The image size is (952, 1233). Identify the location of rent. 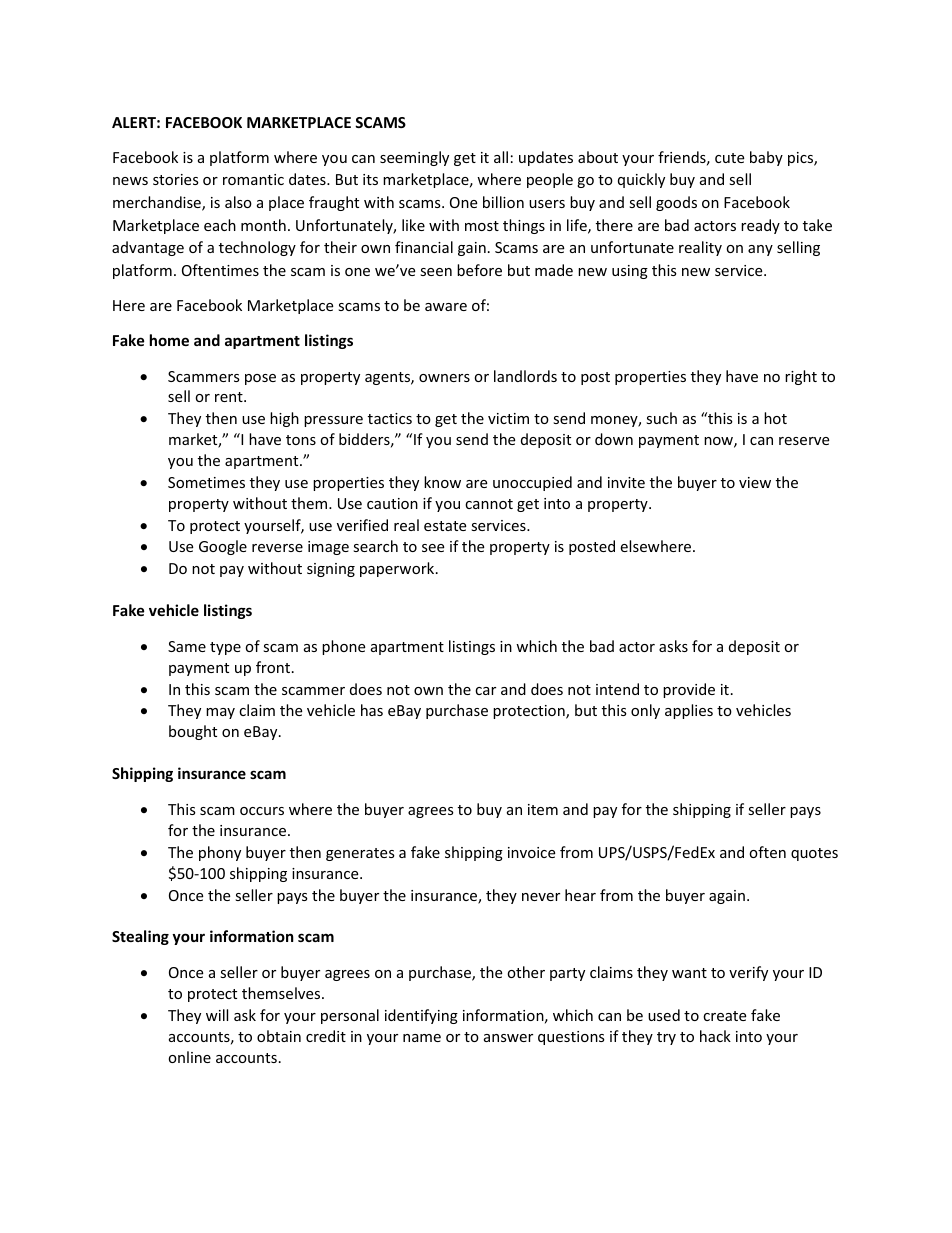
(230, 397).
